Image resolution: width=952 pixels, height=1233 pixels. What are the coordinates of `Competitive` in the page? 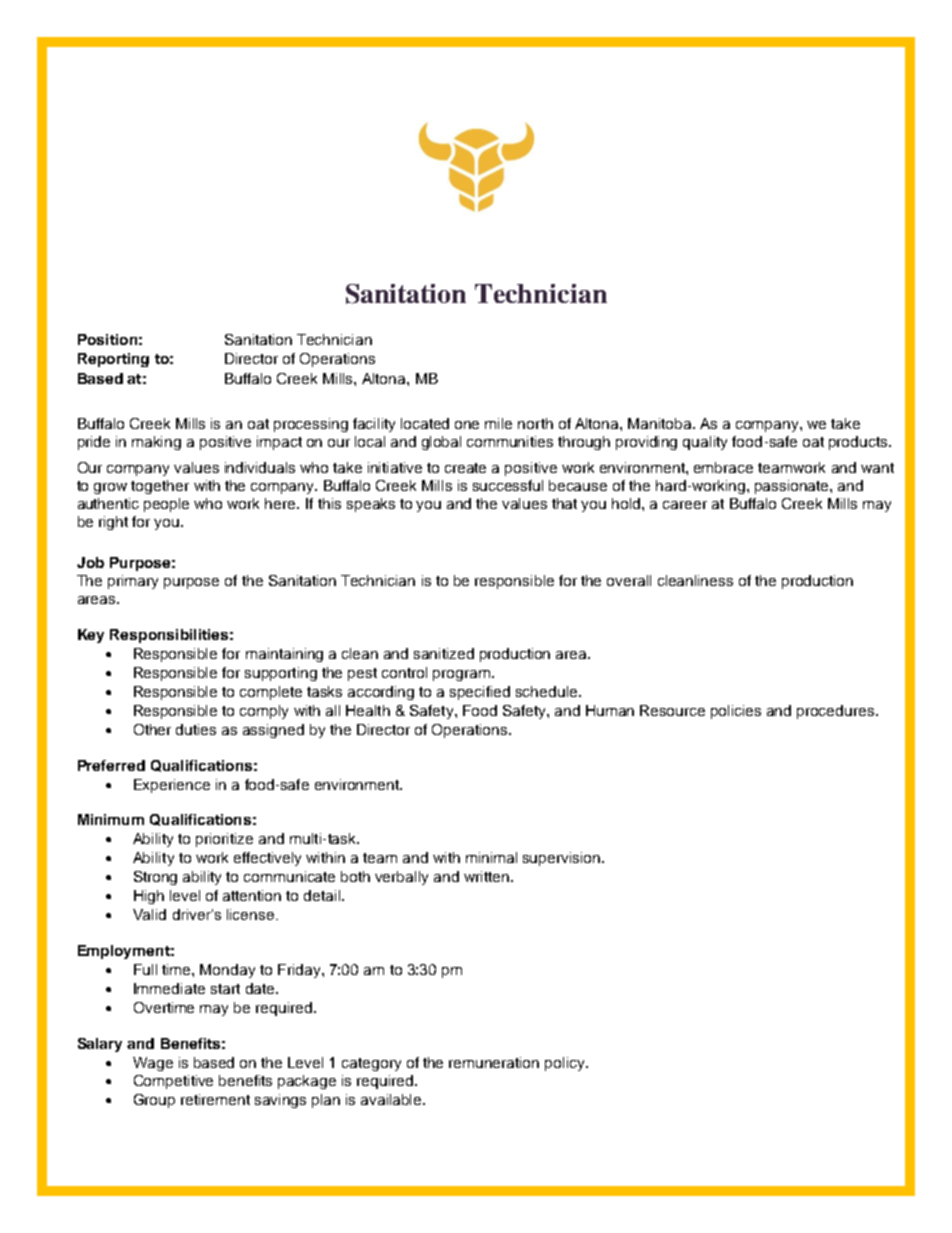 It's located at (173, 1082).
